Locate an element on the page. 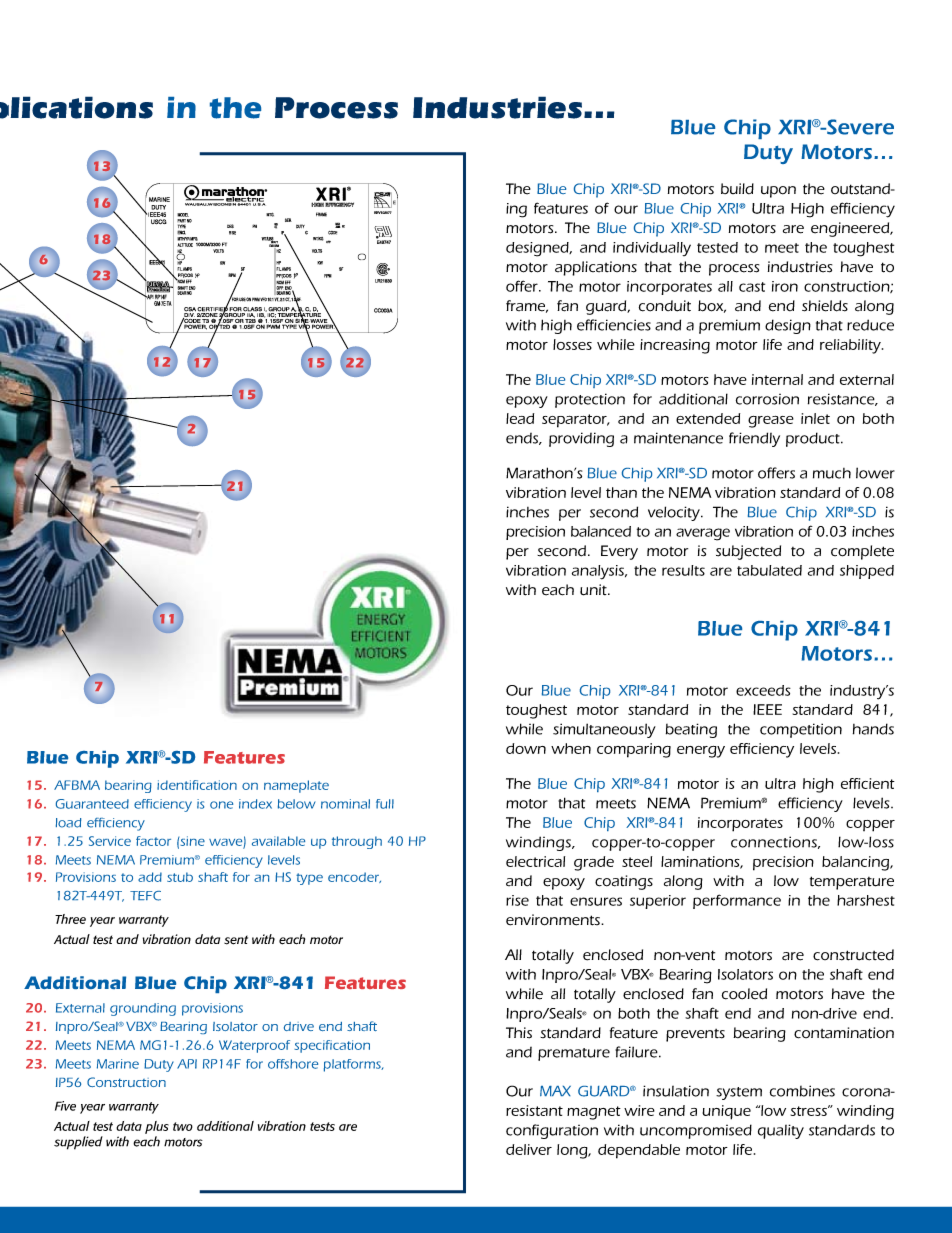 This document has height=1233, width=952. down is located at coordinates (526, 748).
